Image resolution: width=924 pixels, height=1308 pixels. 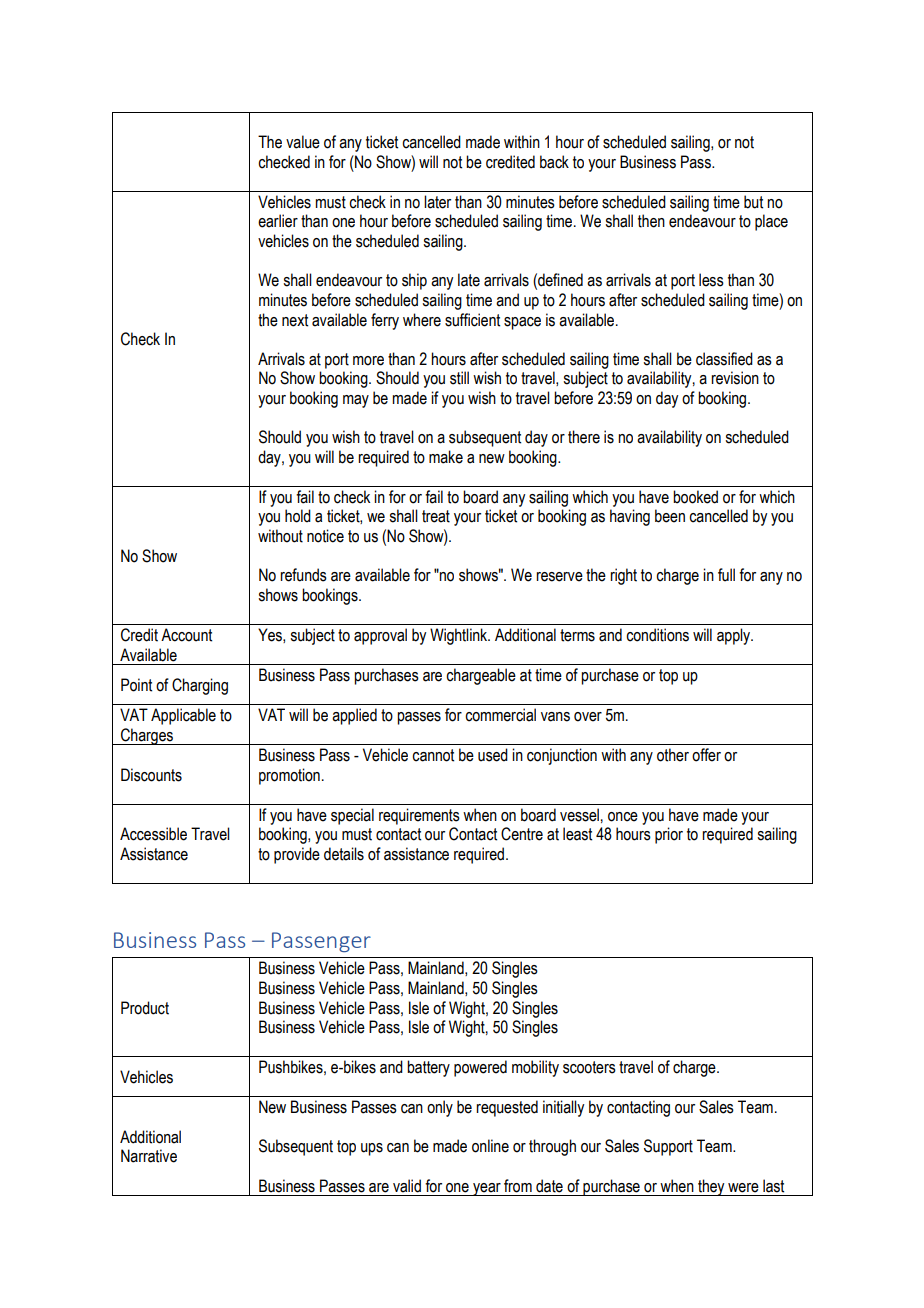 I want to click on commercial, so click(x=500, y=715).
